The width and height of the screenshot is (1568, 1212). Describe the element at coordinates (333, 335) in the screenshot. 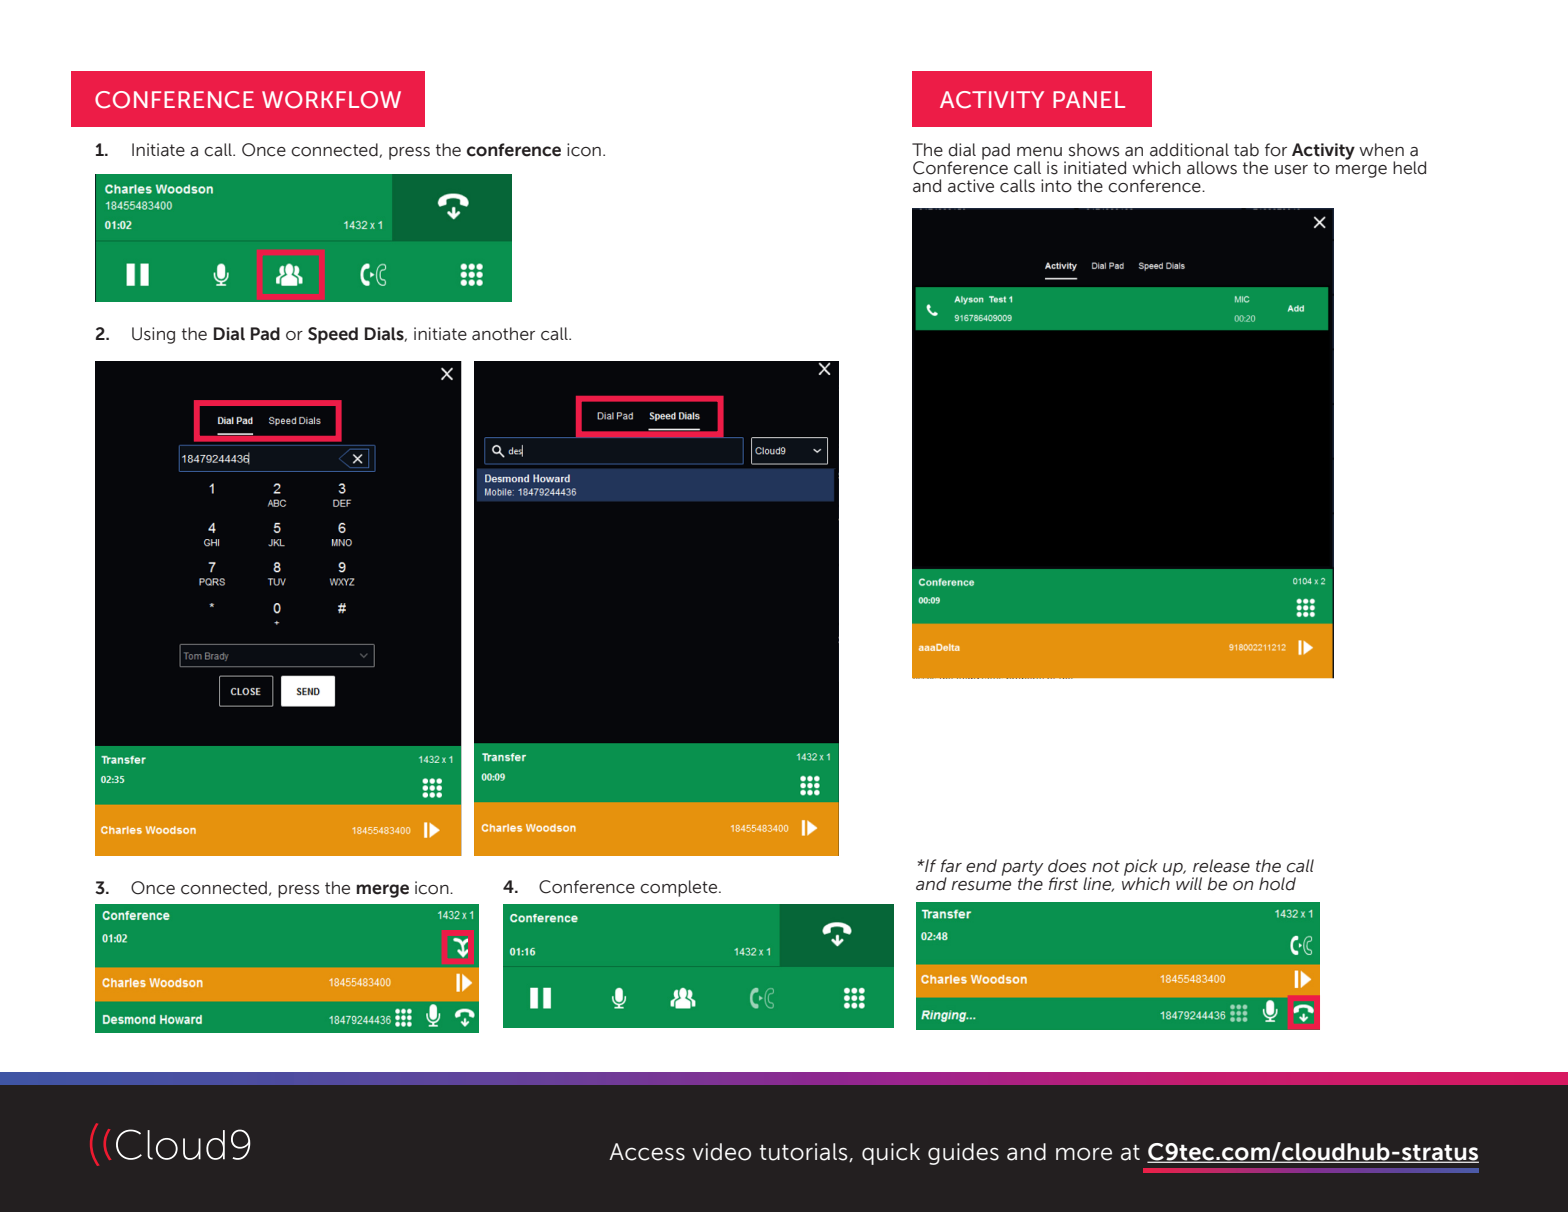

I see `Speed` at that location.
